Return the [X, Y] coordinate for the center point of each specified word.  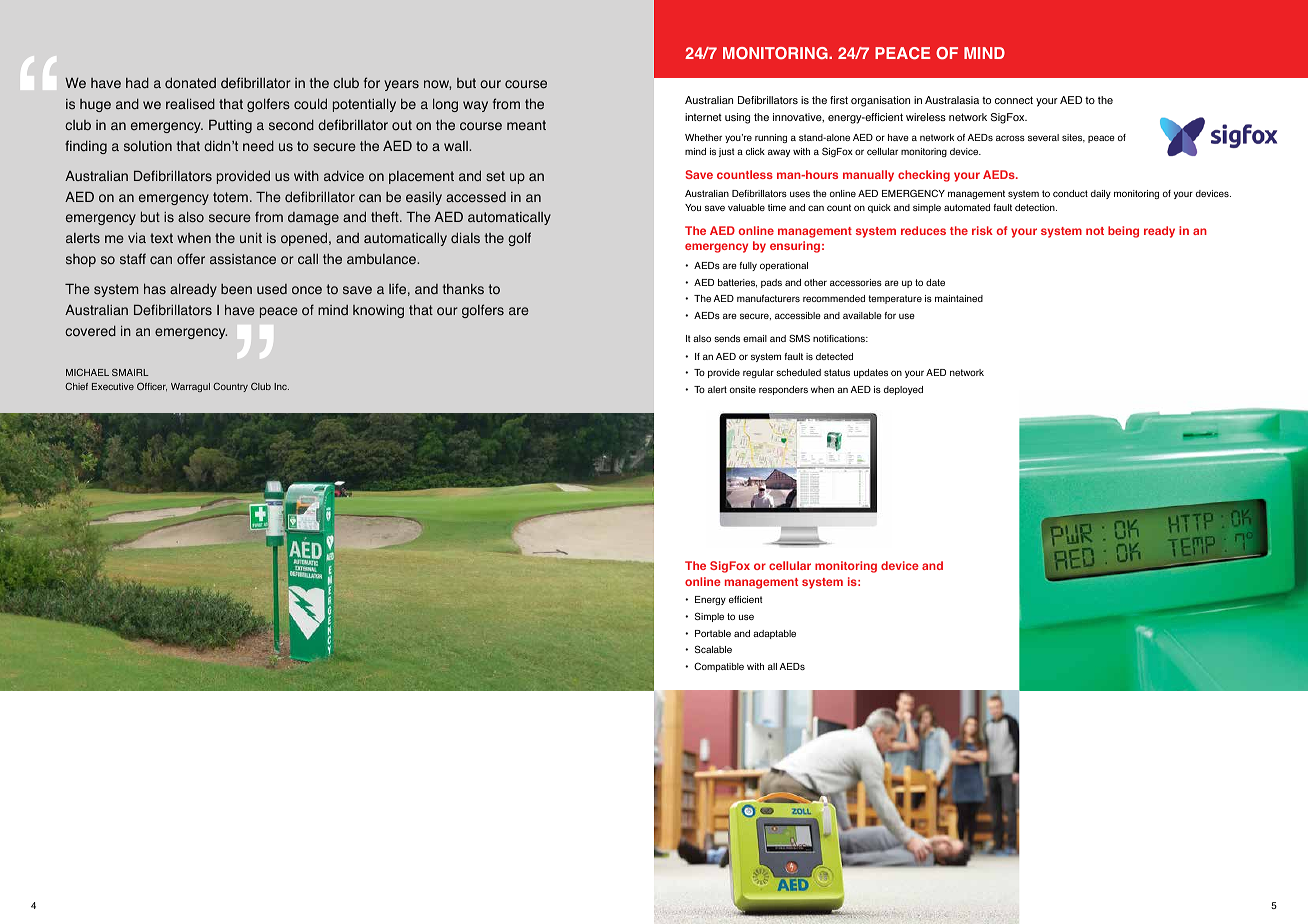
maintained [959, 298]
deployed [903, 390]
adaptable [774, 634]
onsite [743, 389]
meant [526, 125]
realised [190, 104]
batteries [737, 283]
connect [1014, 100]
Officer [152, 386]
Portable [713, 633]
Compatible [719, 667]
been [236, 289]
